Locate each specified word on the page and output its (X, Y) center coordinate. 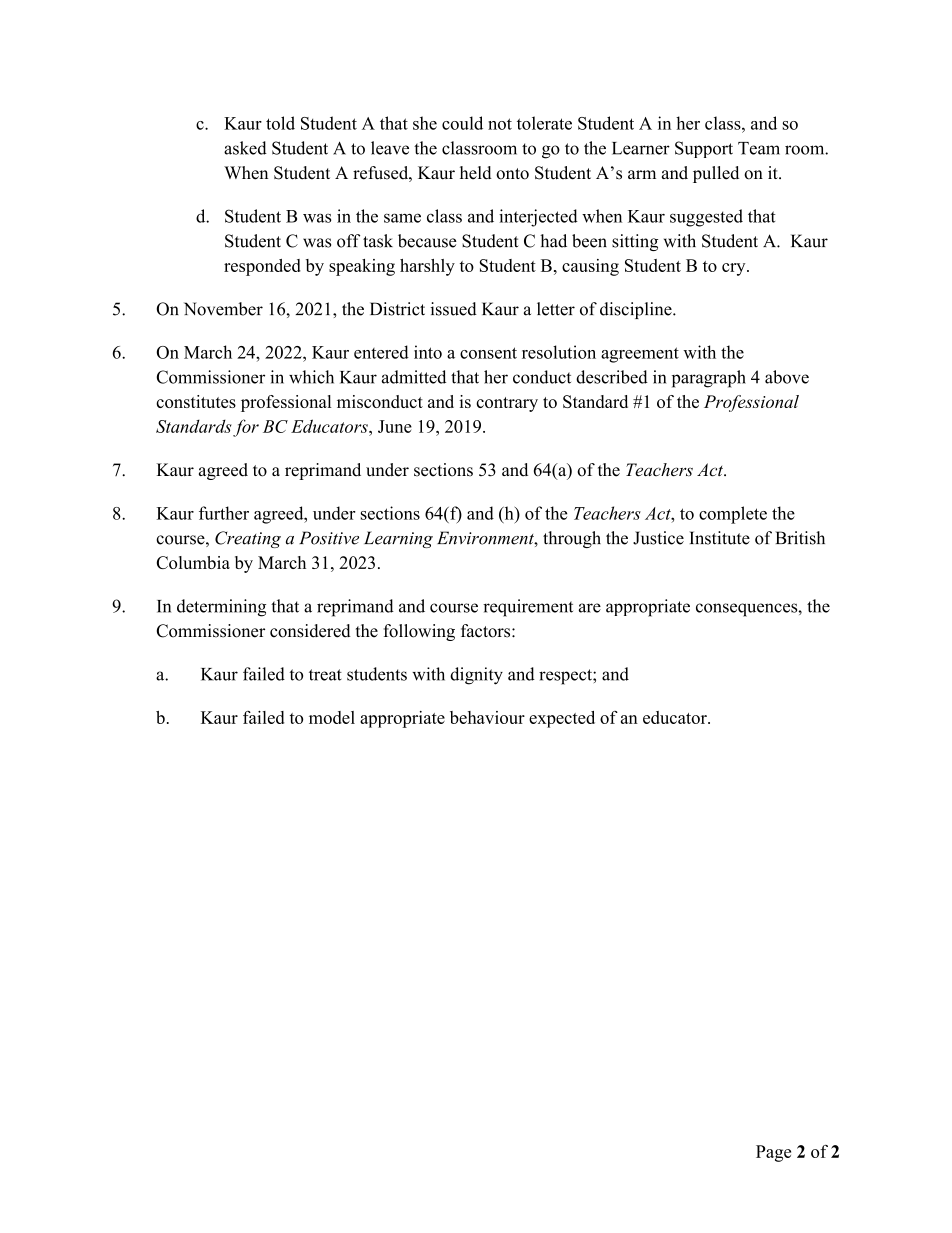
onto (512, 174)
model (332, 717)
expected (562, 719)
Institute (719, 538)
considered (310, 631)
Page (773, 1153)
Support (704, 149)
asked (245, 148)
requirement (528, 608)
